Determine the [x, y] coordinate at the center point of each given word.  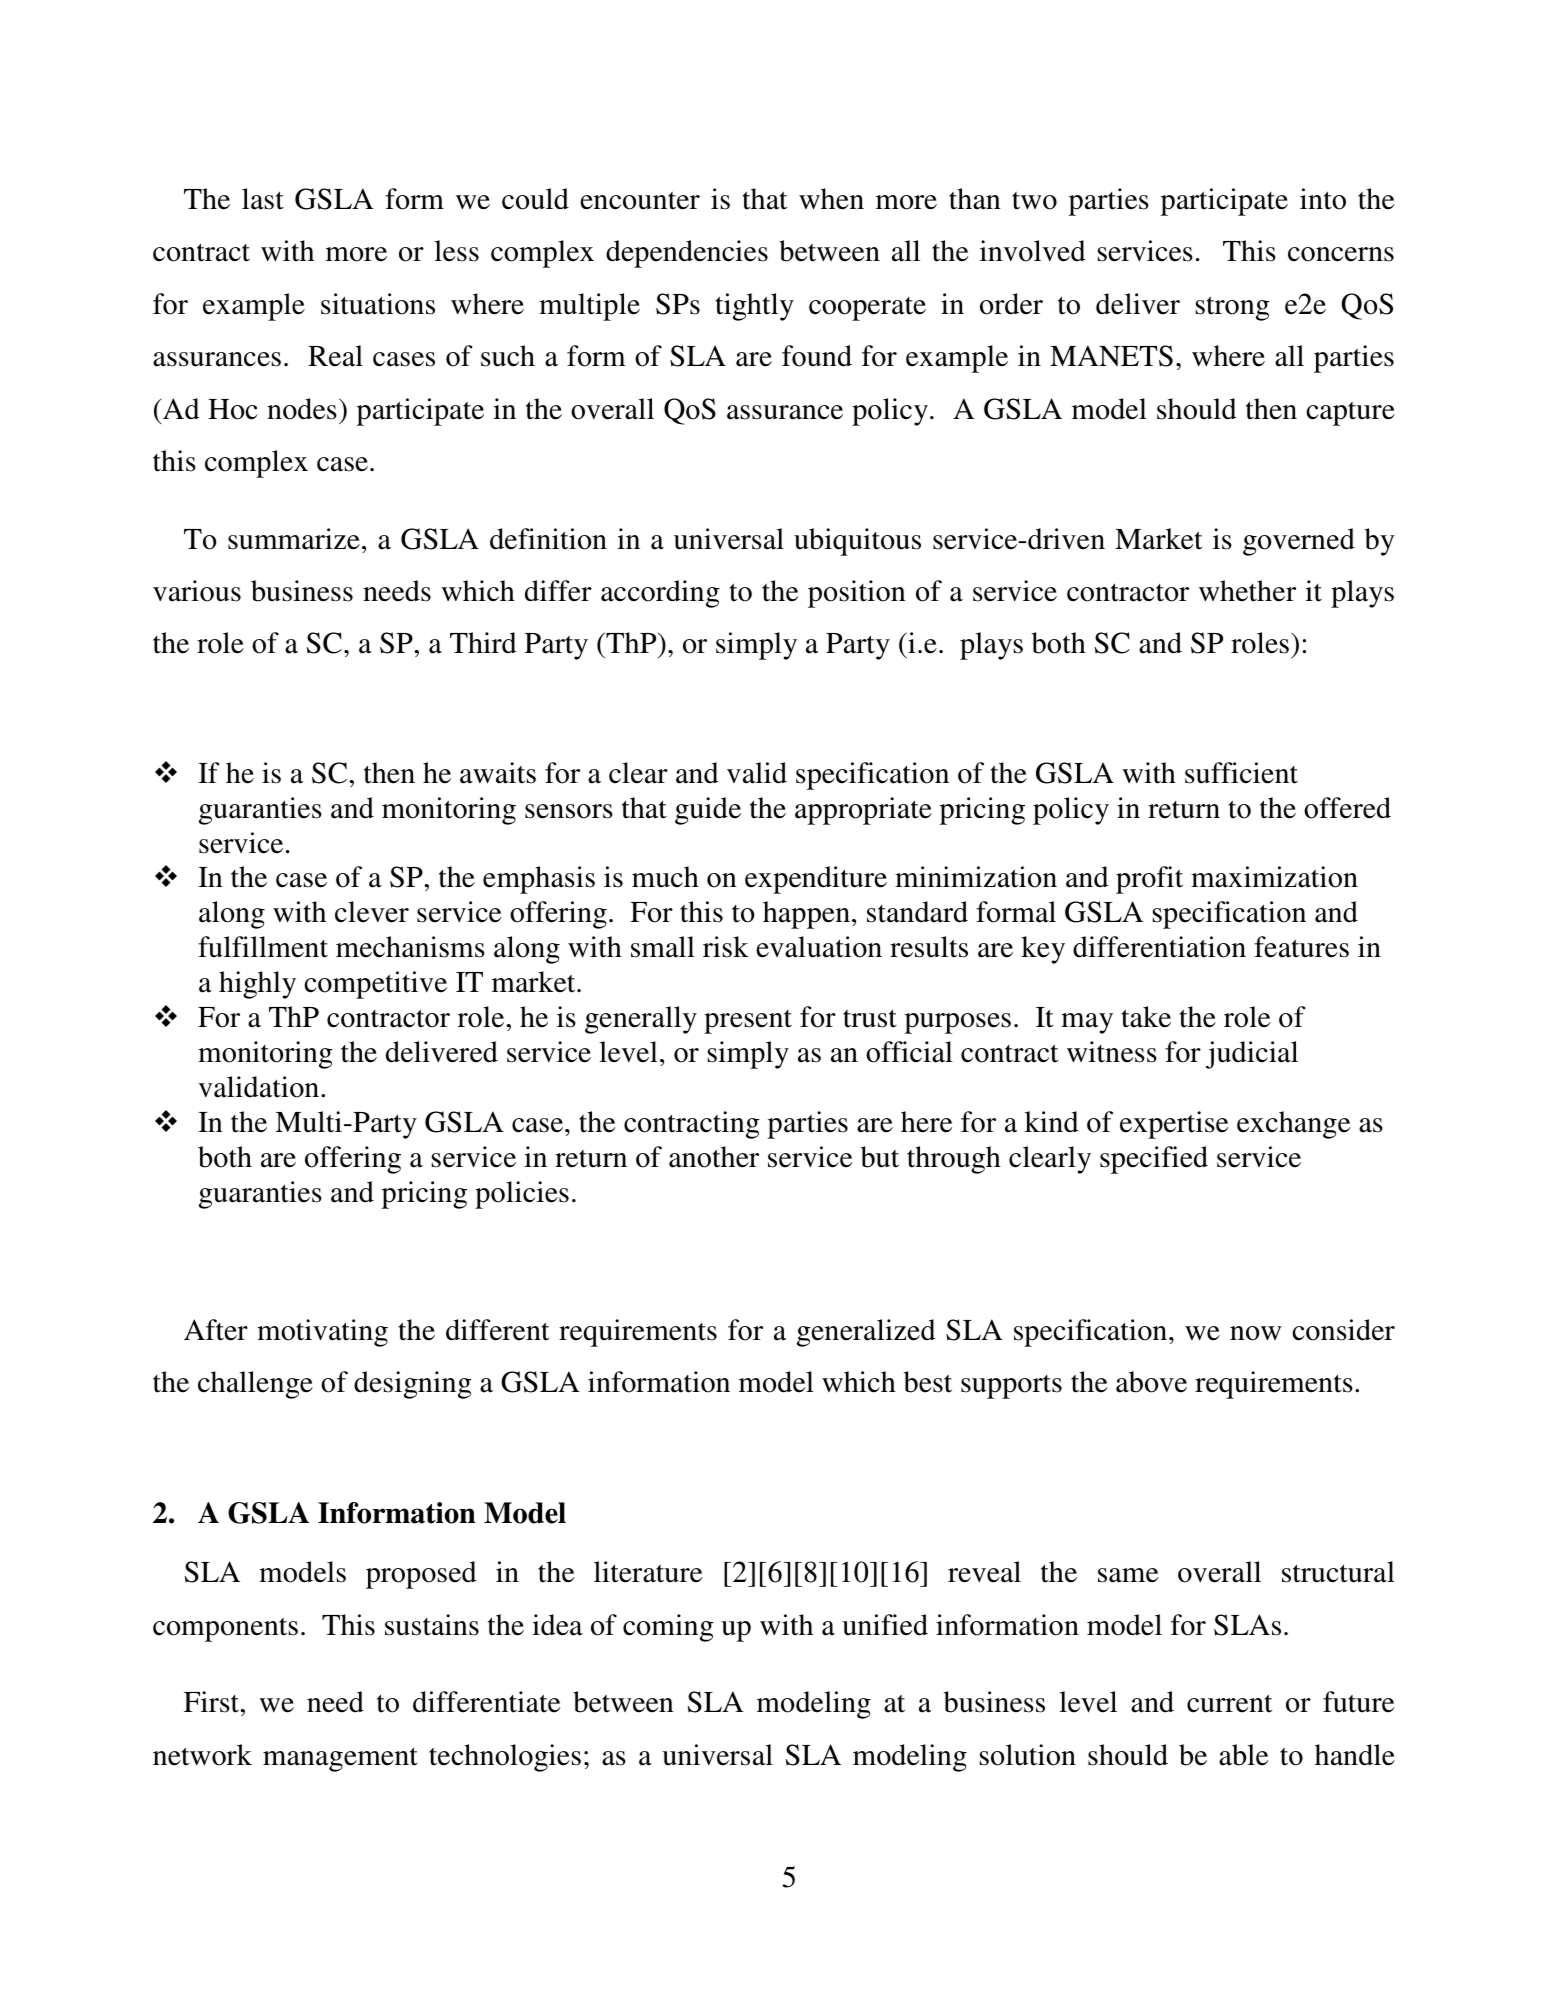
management [340, 1759]
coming [668, 1628]
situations [378, 304]
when [831, 199]
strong [1233, 308]
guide [708, 811]
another [714, 1157]
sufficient [1241, 773]
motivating [322, 1333]
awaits [498, 773]
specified [1154, 1160]
